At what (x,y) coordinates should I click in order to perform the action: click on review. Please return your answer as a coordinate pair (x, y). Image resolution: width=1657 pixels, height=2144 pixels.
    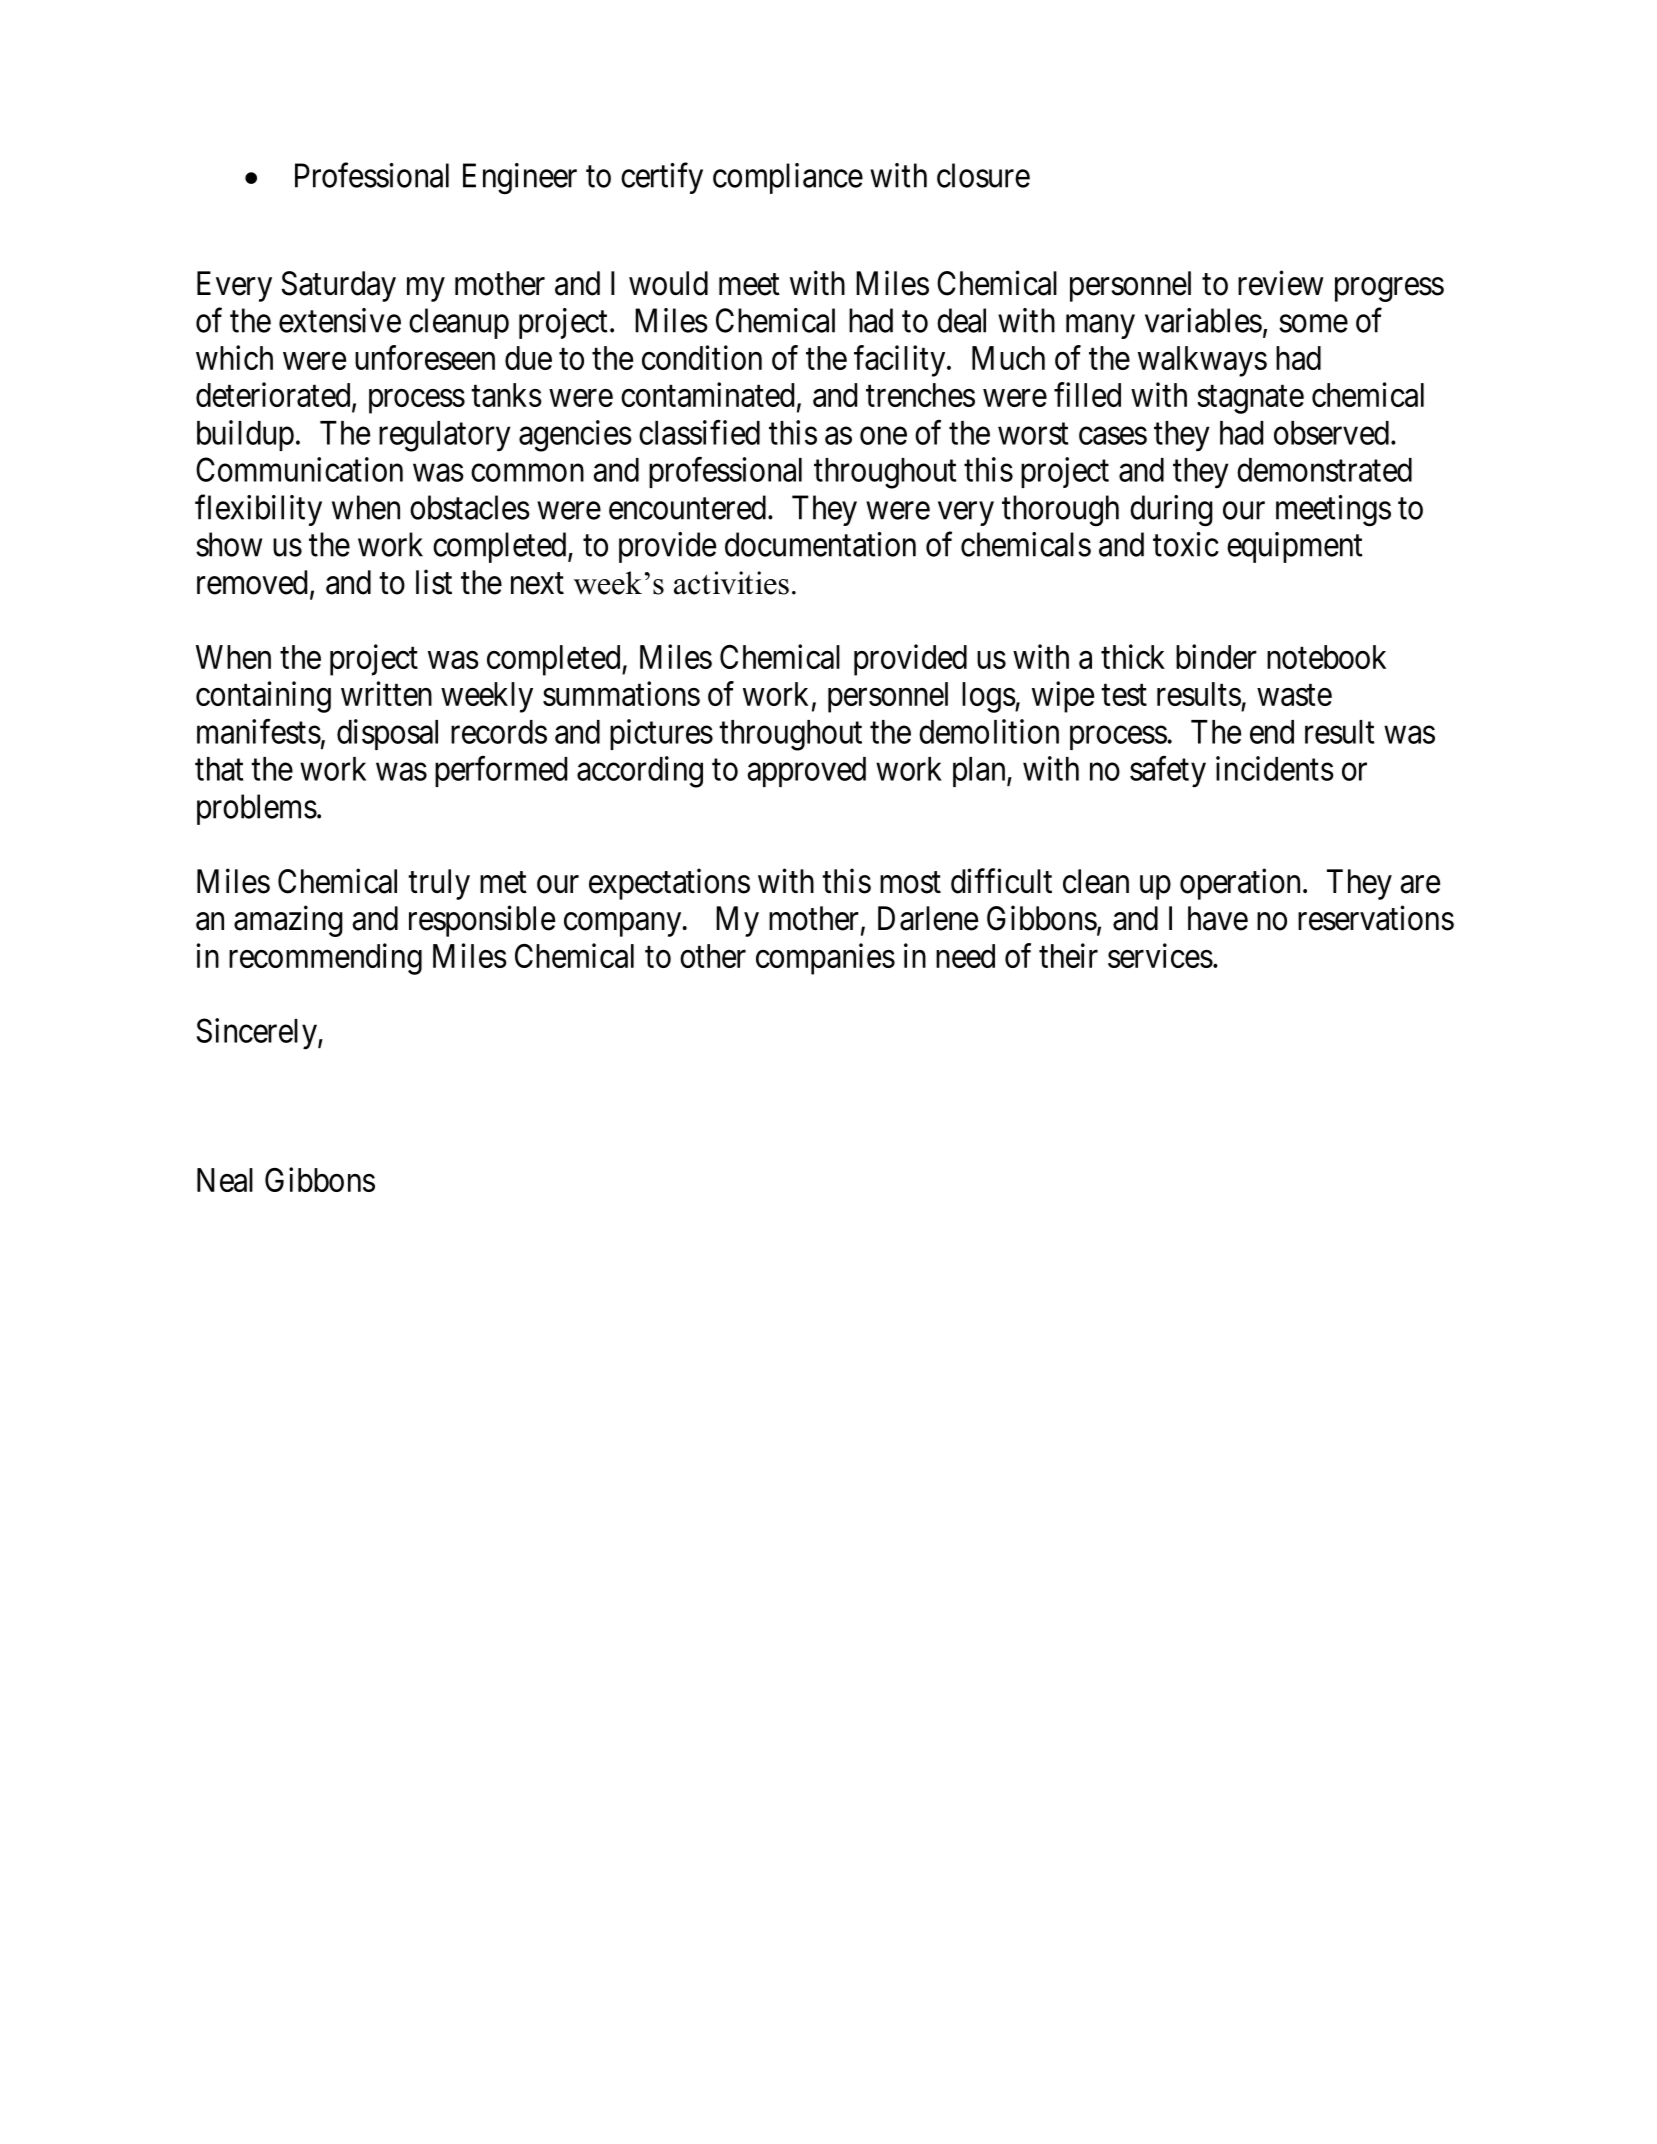
    Looking at the image, I should click on (1281, 283).
